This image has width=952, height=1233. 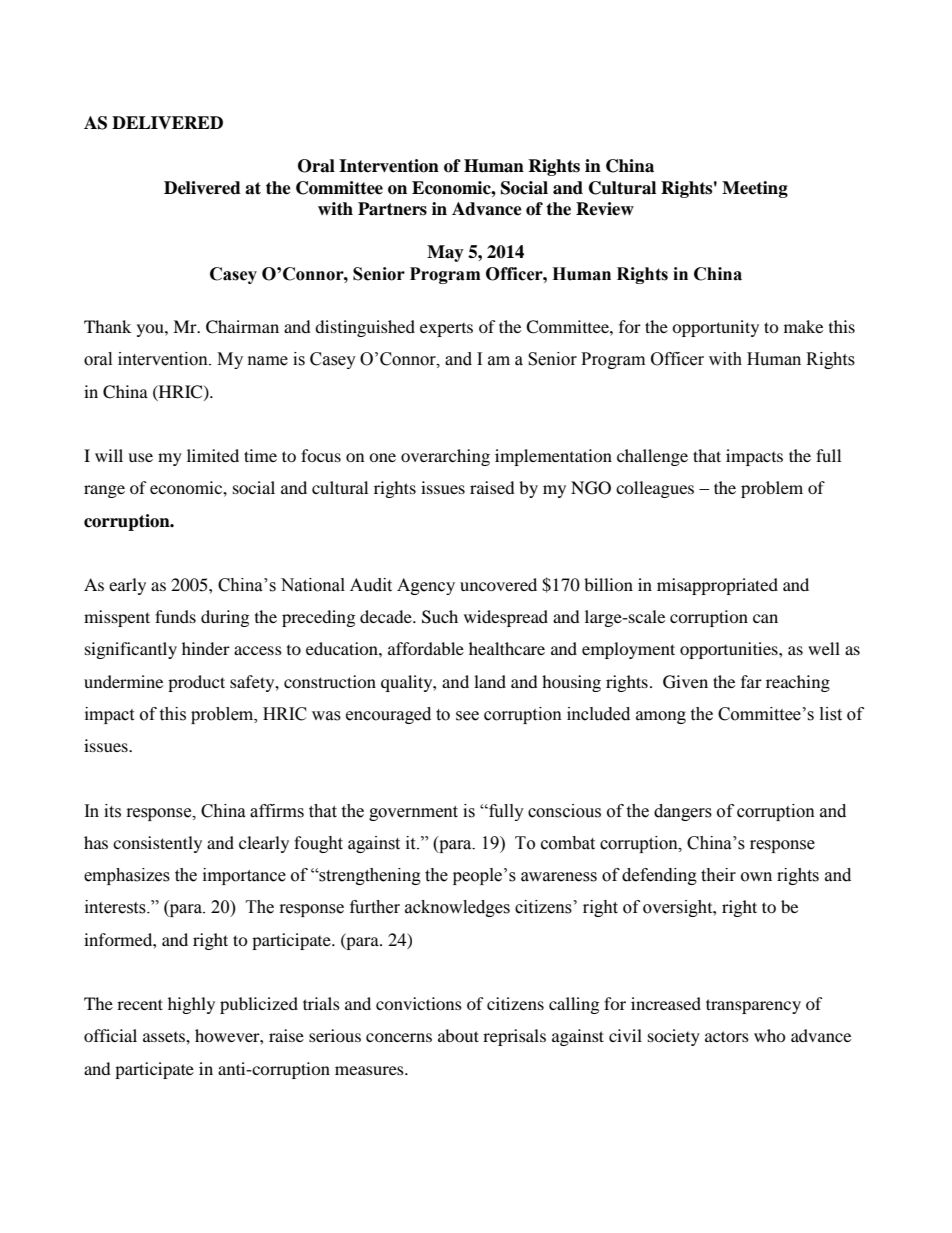 I want to click on Chairman, so click(x=242, y=327).
